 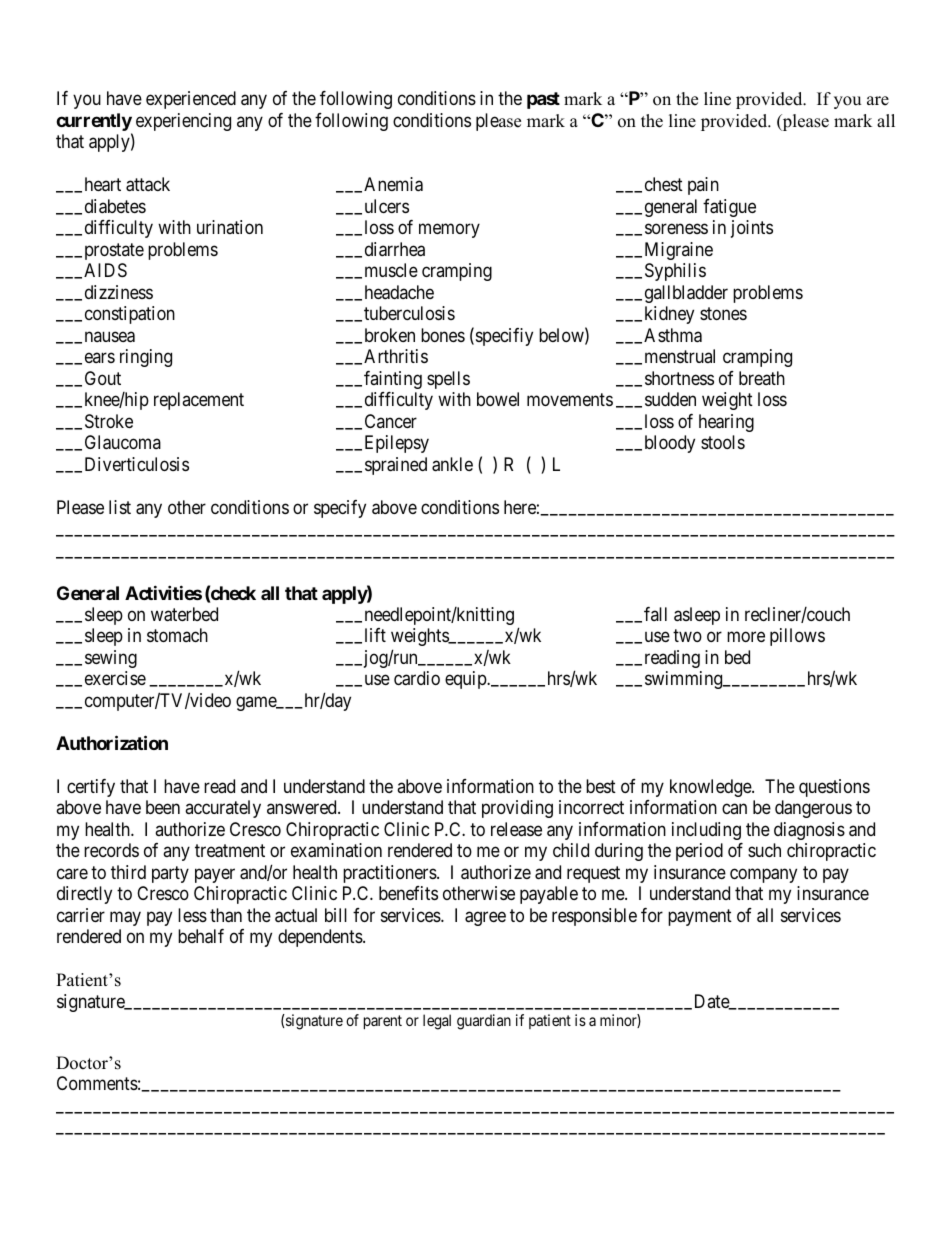 I want to click on legal, so click(x=437, y=1022).
